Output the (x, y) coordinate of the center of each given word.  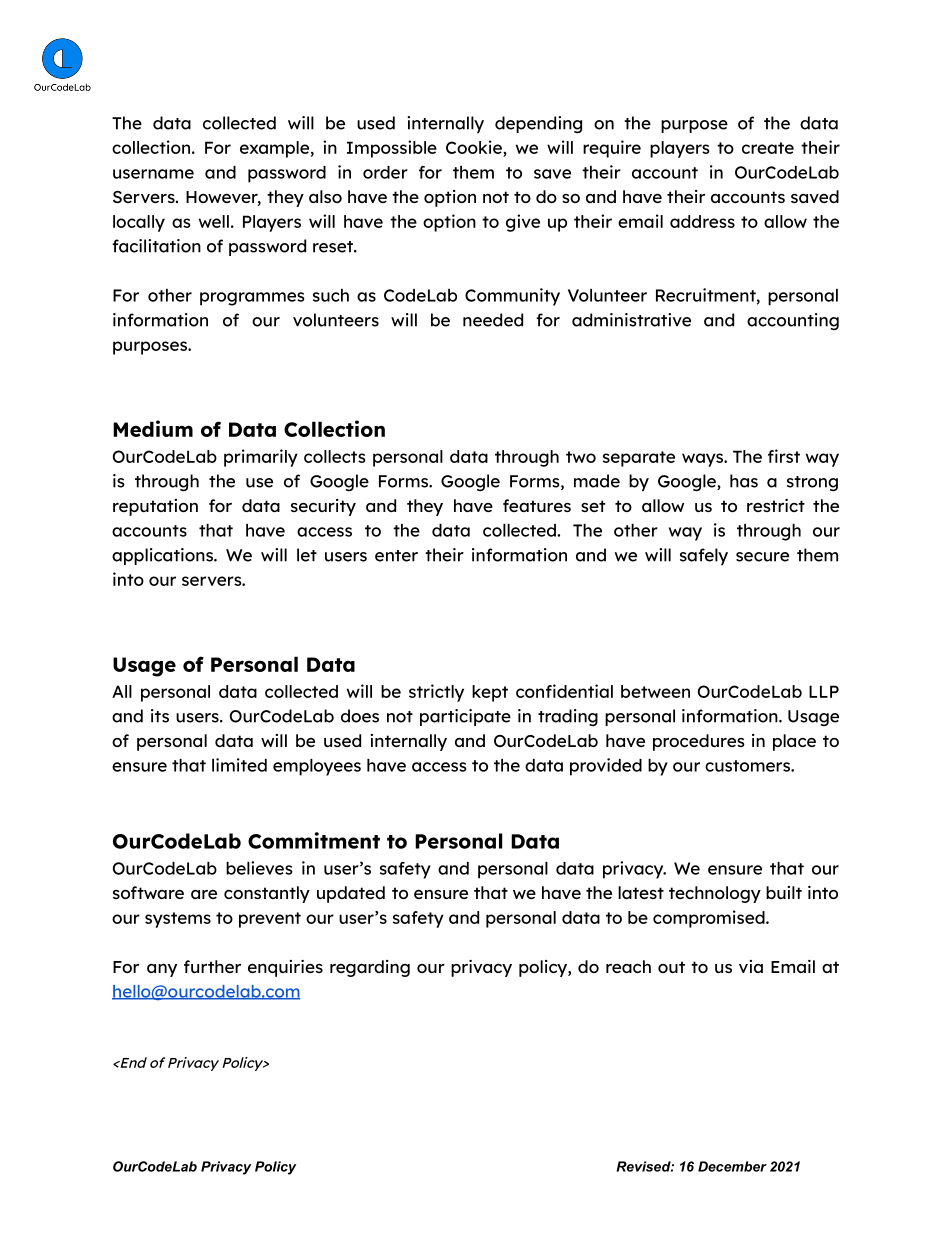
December (732, 1166)
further (212, 966)
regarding (370, 968)
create (768, 148)
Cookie (475, 147)
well (214, 221)
